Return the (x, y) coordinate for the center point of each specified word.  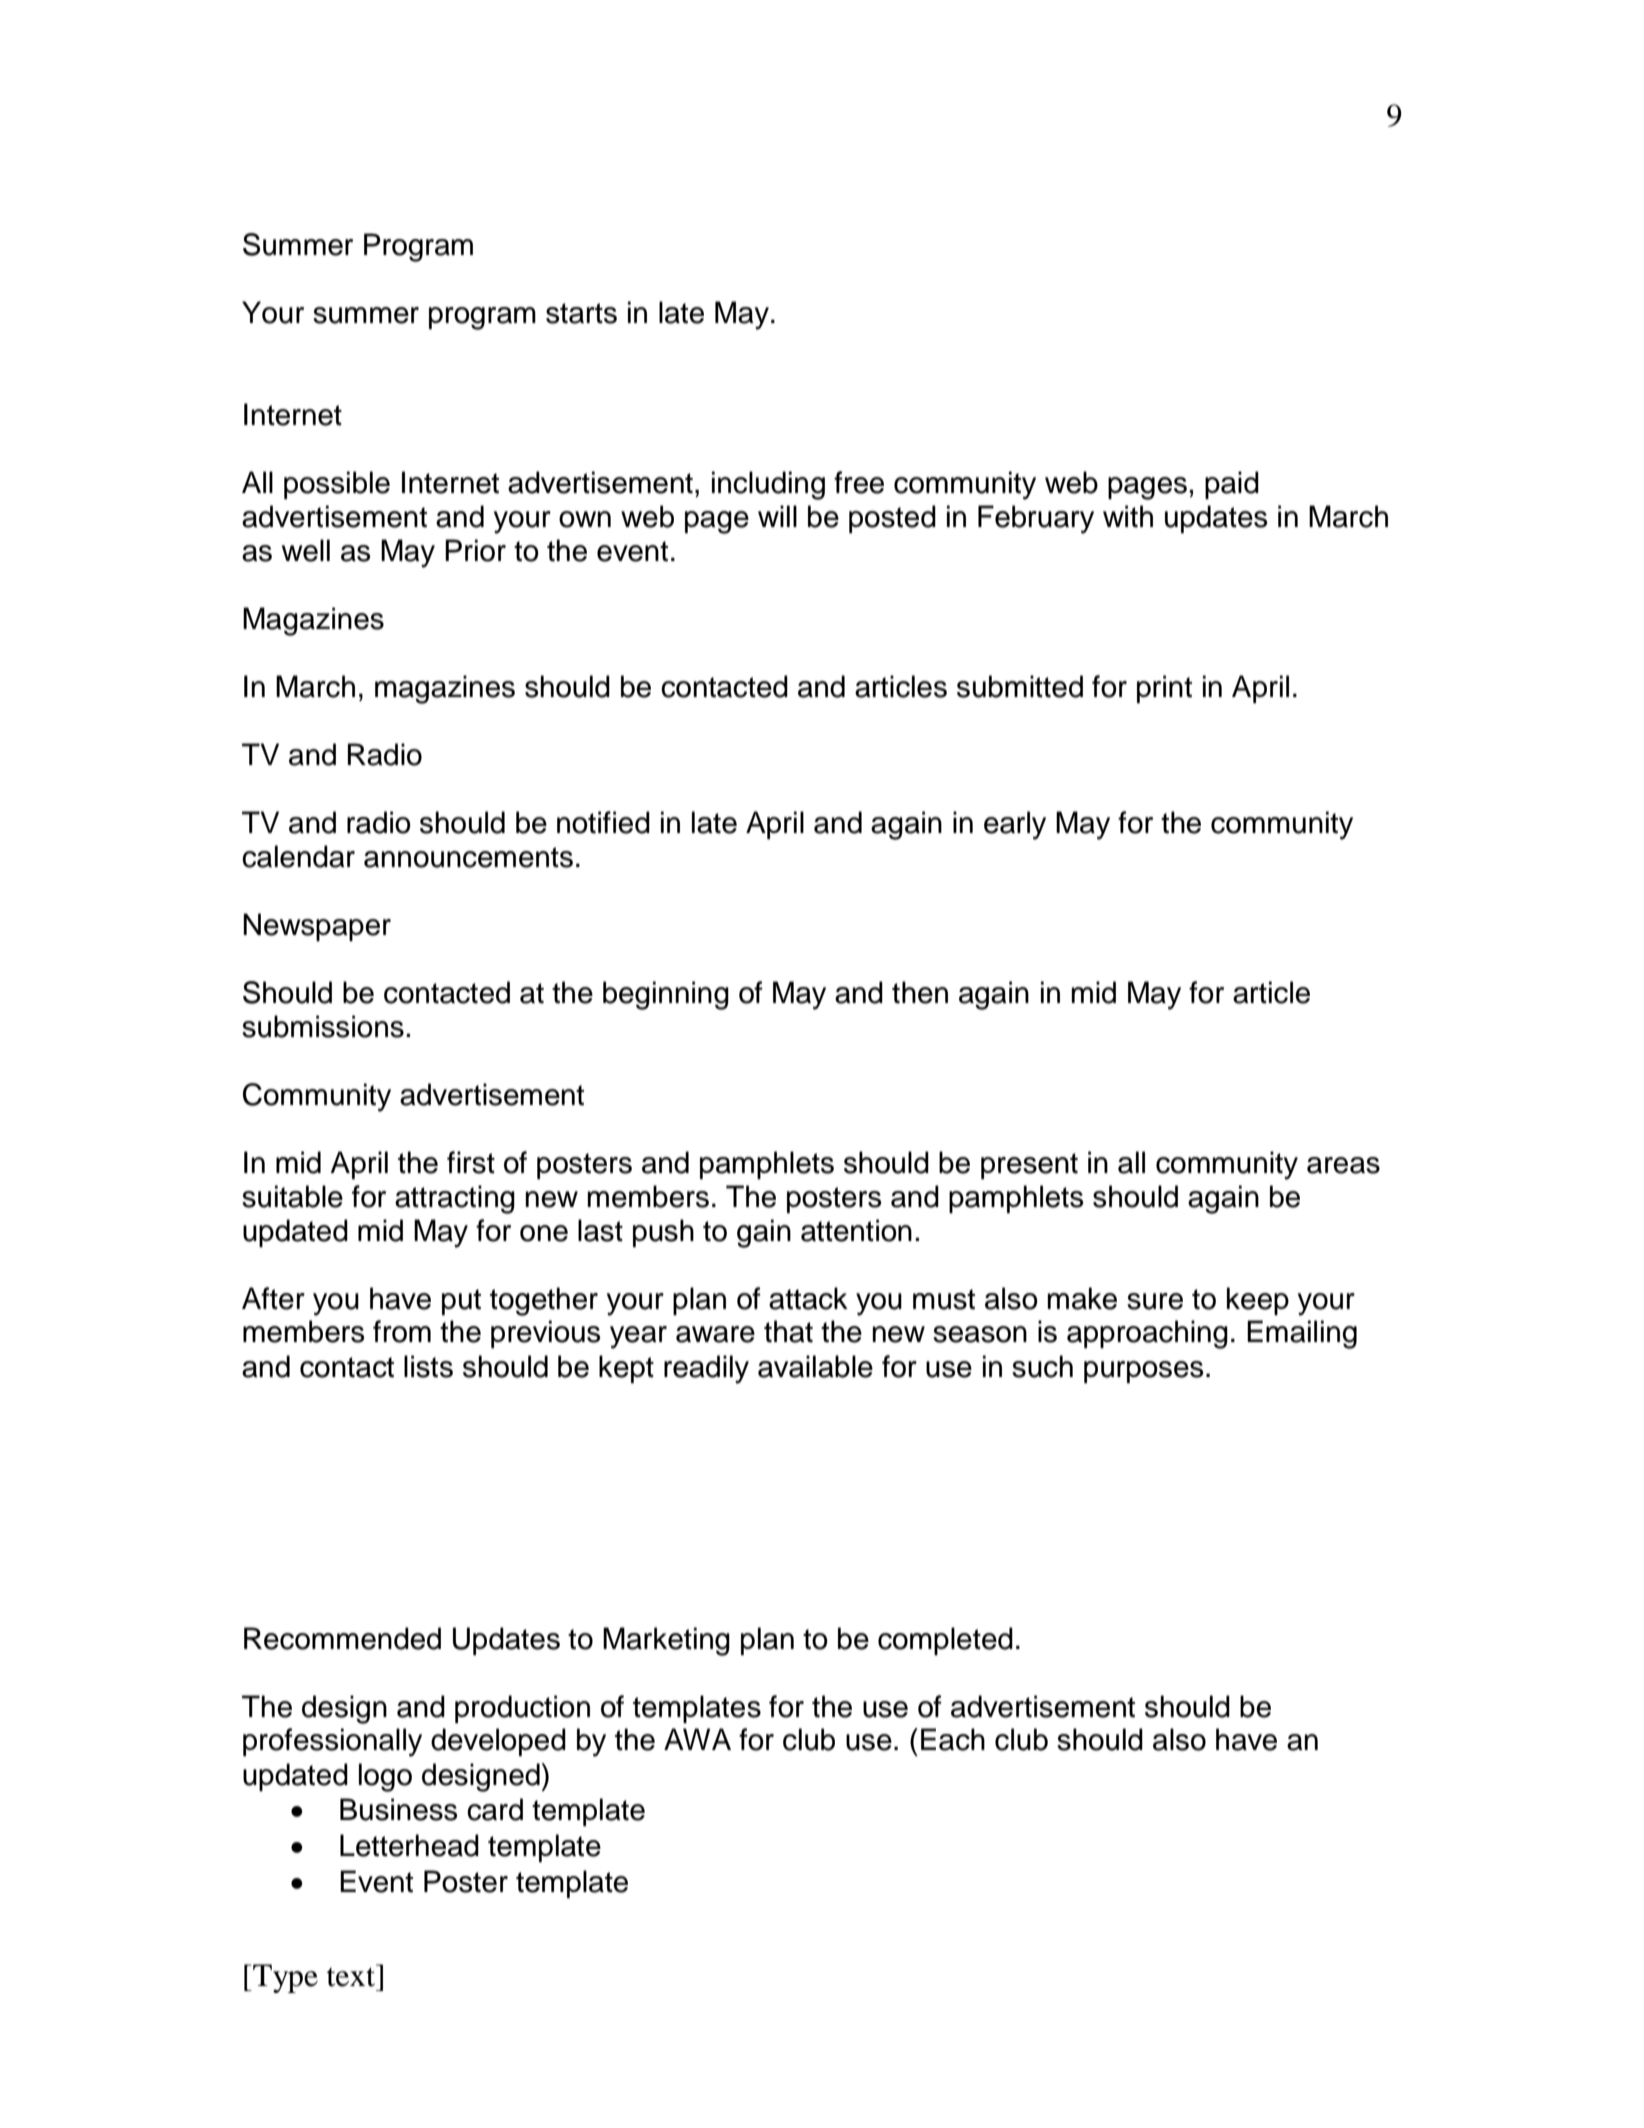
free (859, 482)
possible (337, 485)
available (815, 1366)
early (1015, 825)
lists (428, 1366)
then (920, 992)
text (352, 1976)
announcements (468, 857)
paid (1232, 485)
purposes (1144, 1372)
